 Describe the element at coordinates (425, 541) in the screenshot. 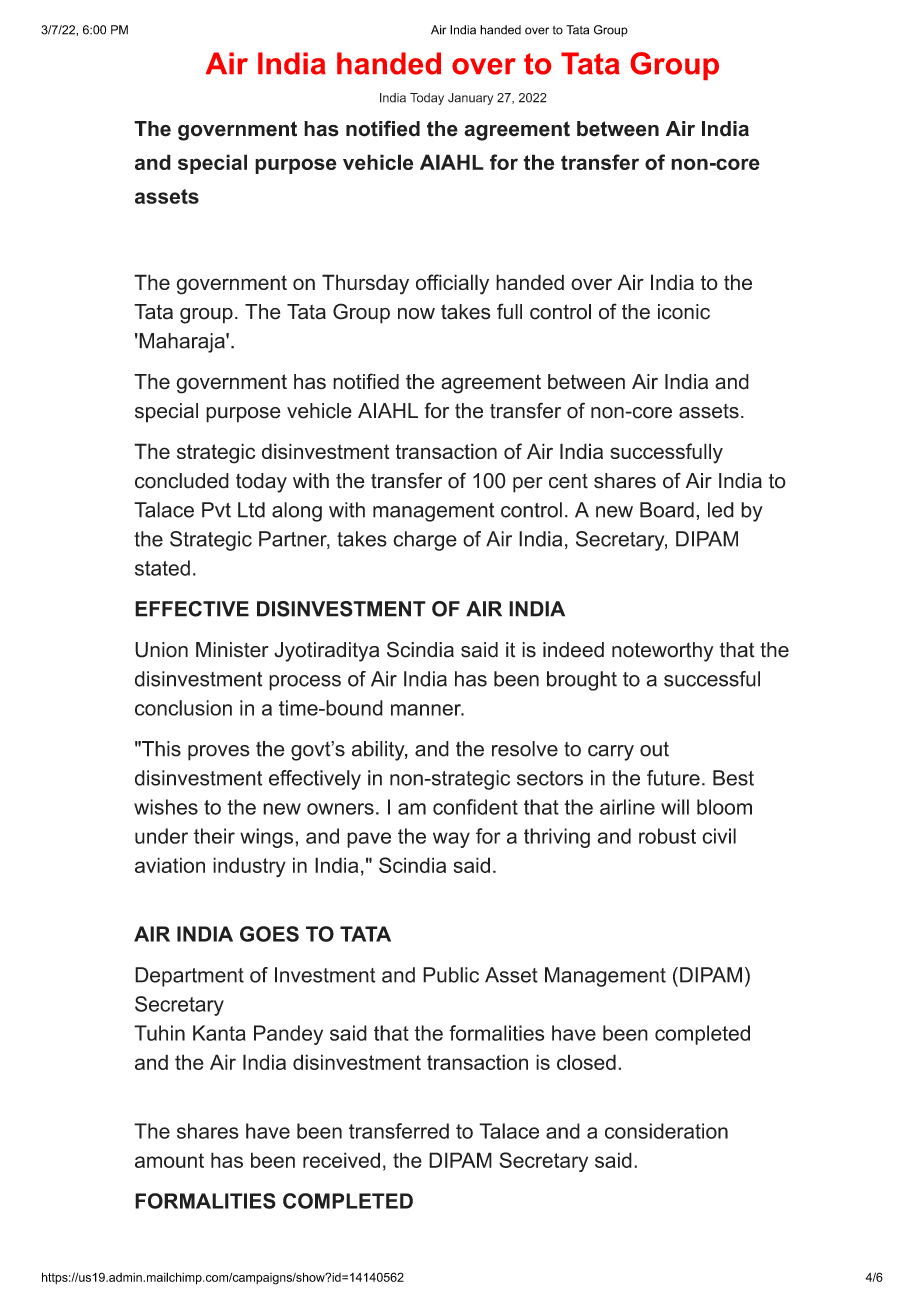

I see `charge` at that location.
